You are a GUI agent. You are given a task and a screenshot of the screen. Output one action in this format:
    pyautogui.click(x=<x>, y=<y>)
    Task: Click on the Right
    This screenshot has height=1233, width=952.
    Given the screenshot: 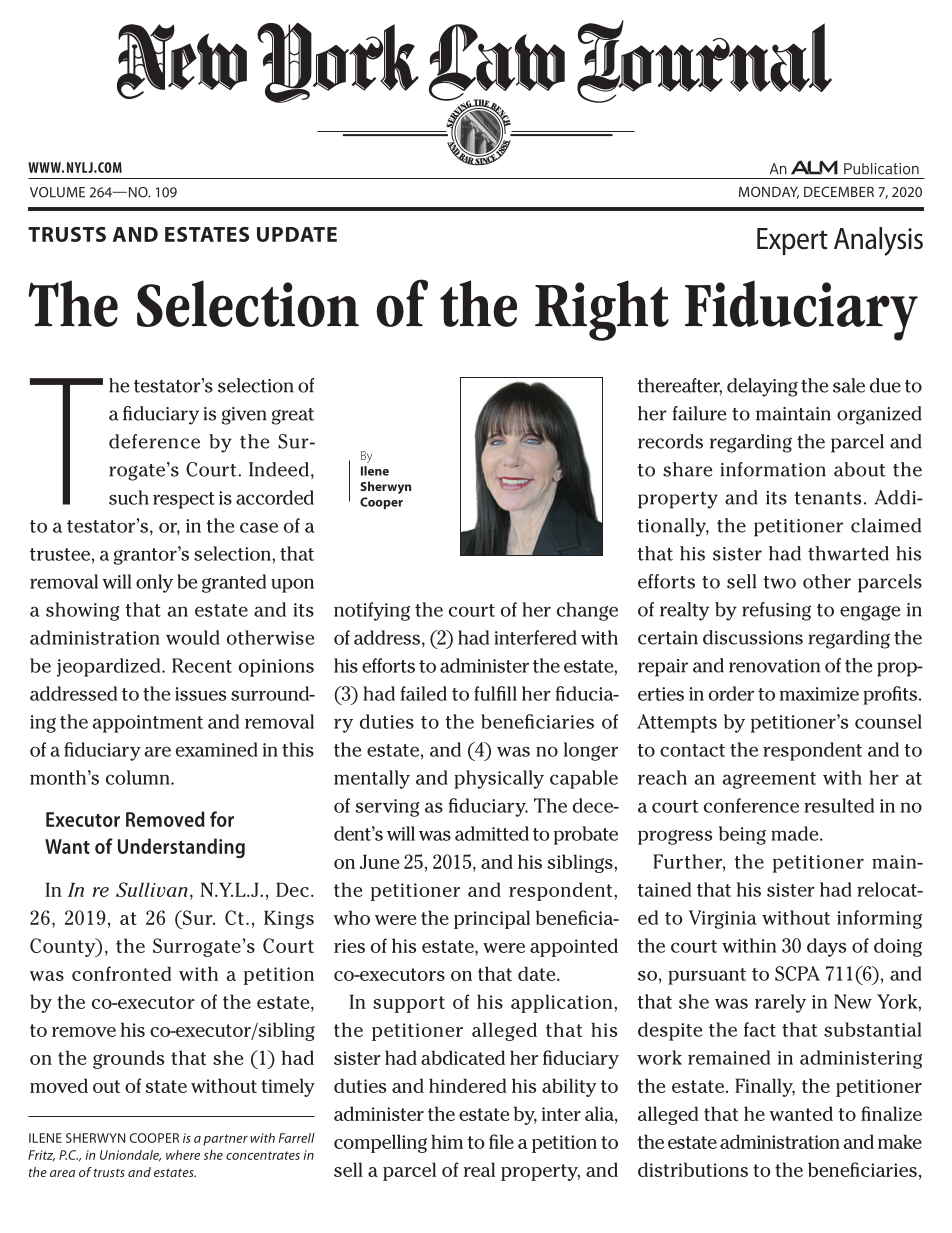 What is the action you would take?
    pyautogui.click(x=602, y=310)
